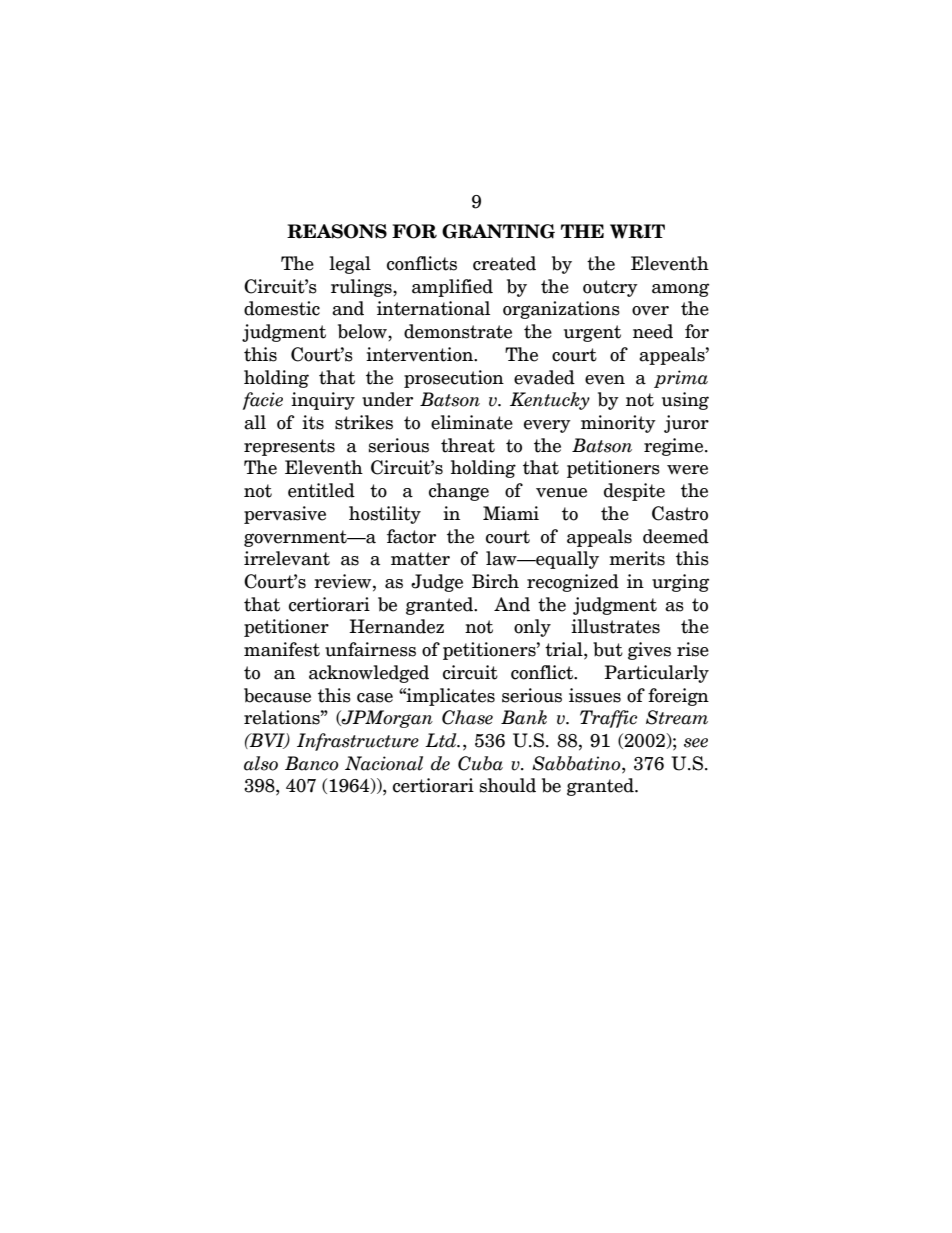  Describe the element at coordinates (312, 763) in the screenshot. I see `Banco` at that location.
